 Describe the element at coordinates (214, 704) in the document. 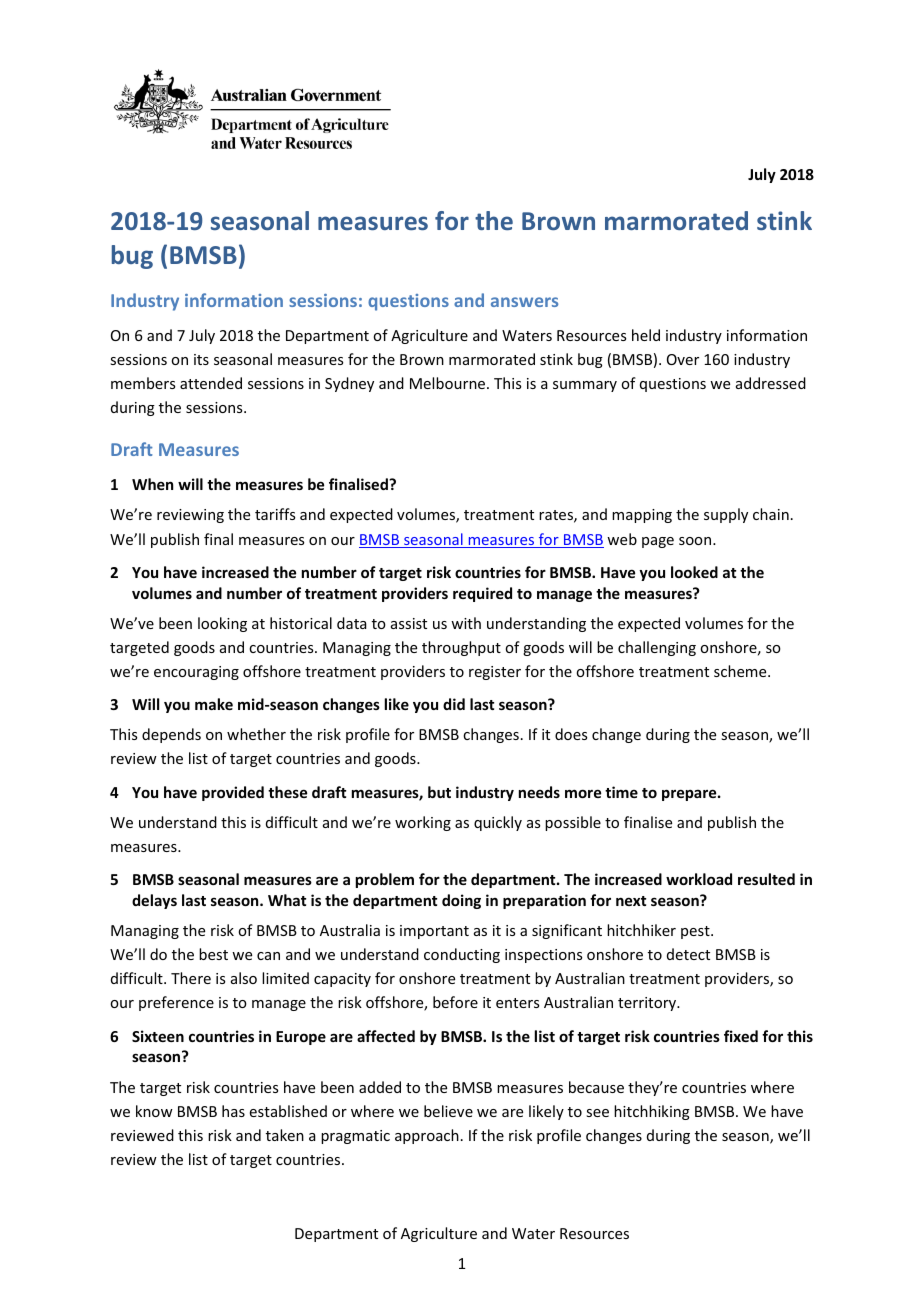

I see `make` at that location.
